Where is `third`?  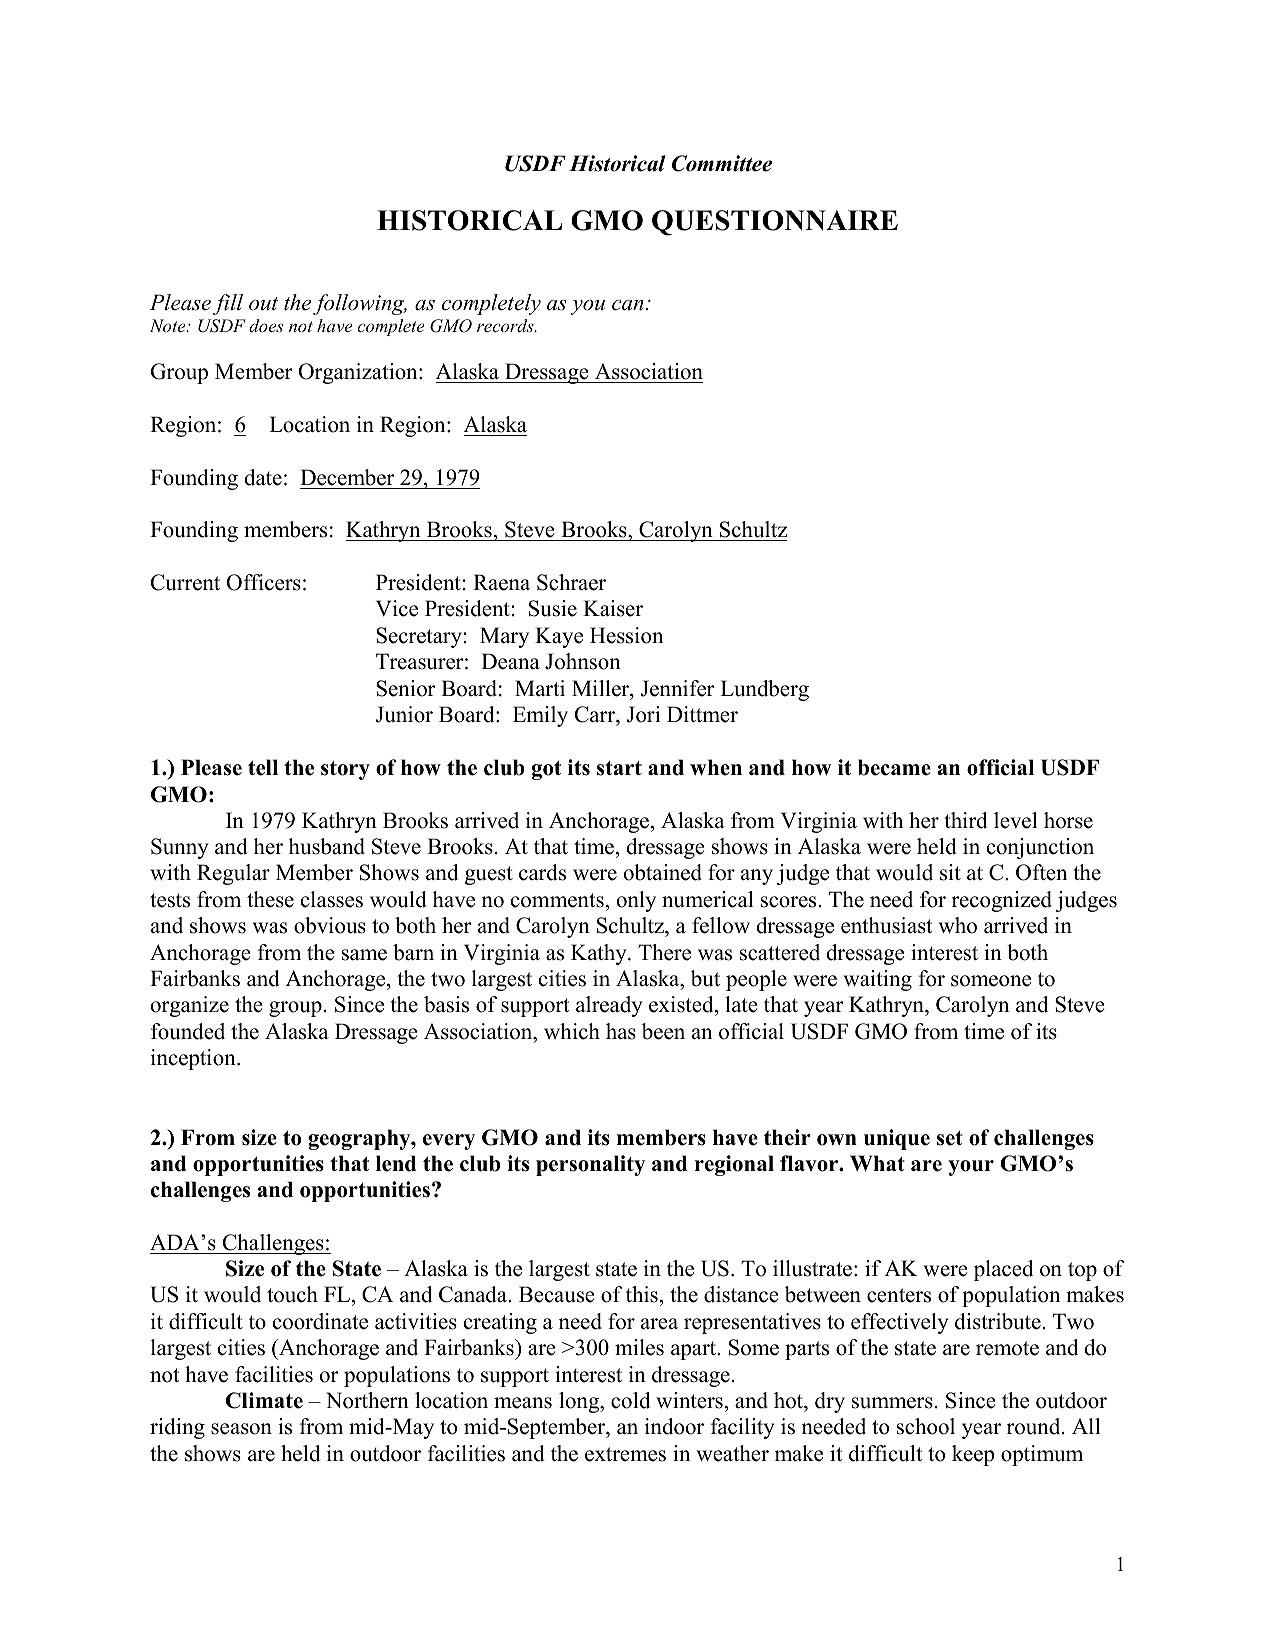 third is located at coordinates (965, 820).
